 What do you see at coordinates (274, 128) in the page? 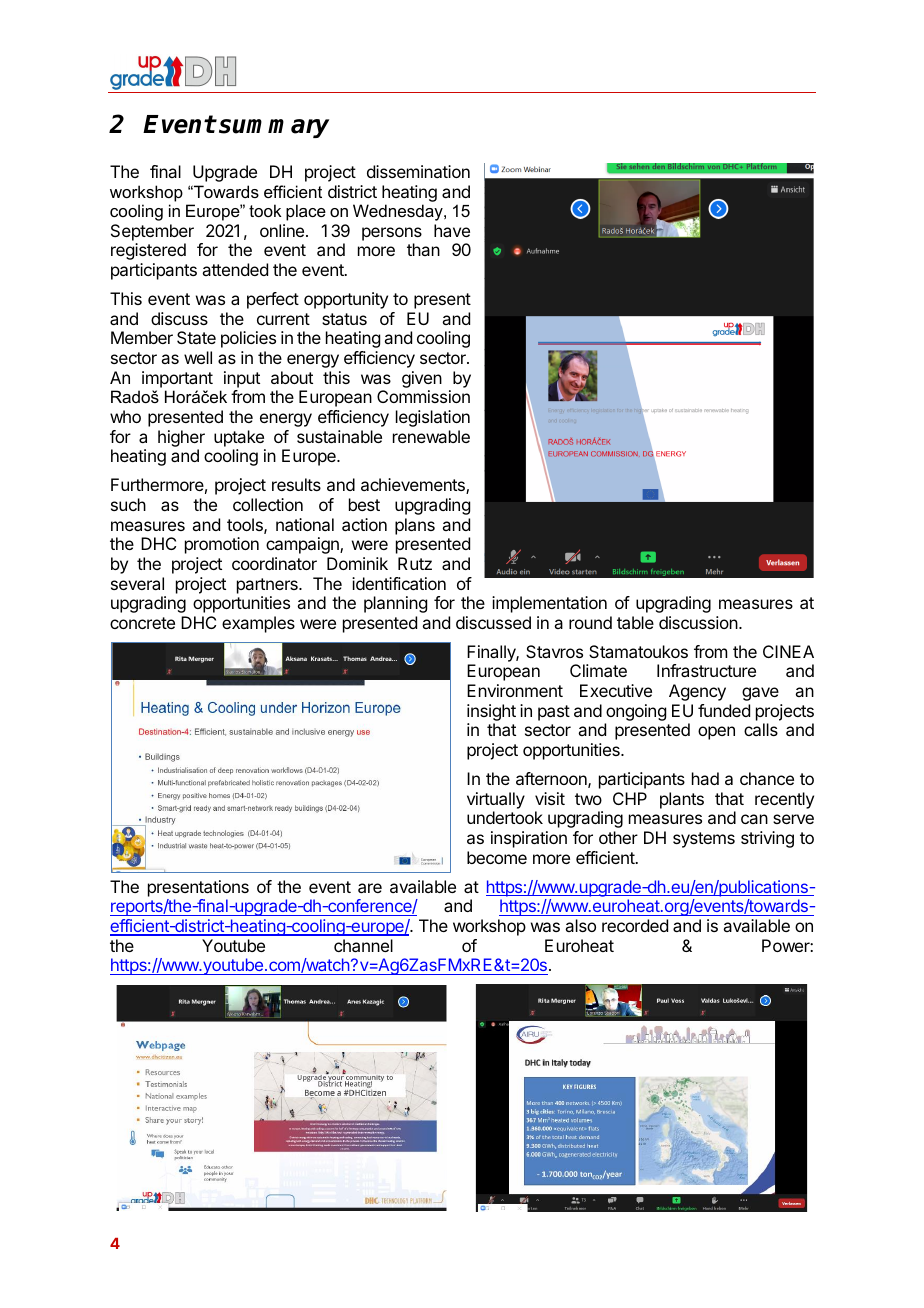
I see `summary` at bounding box center [274, 128].
